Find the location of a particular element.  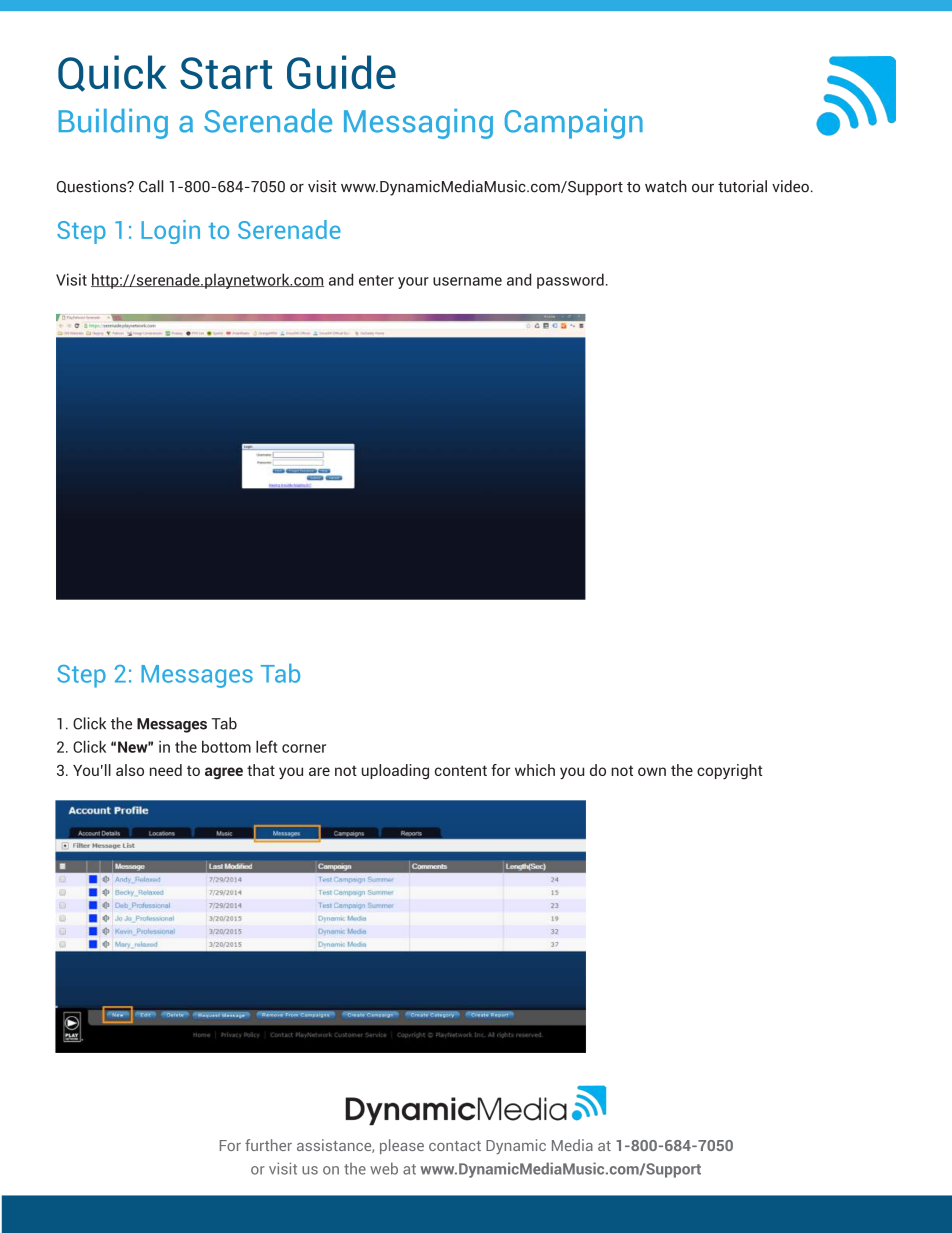

please is located at coordinates (402, 1146).
